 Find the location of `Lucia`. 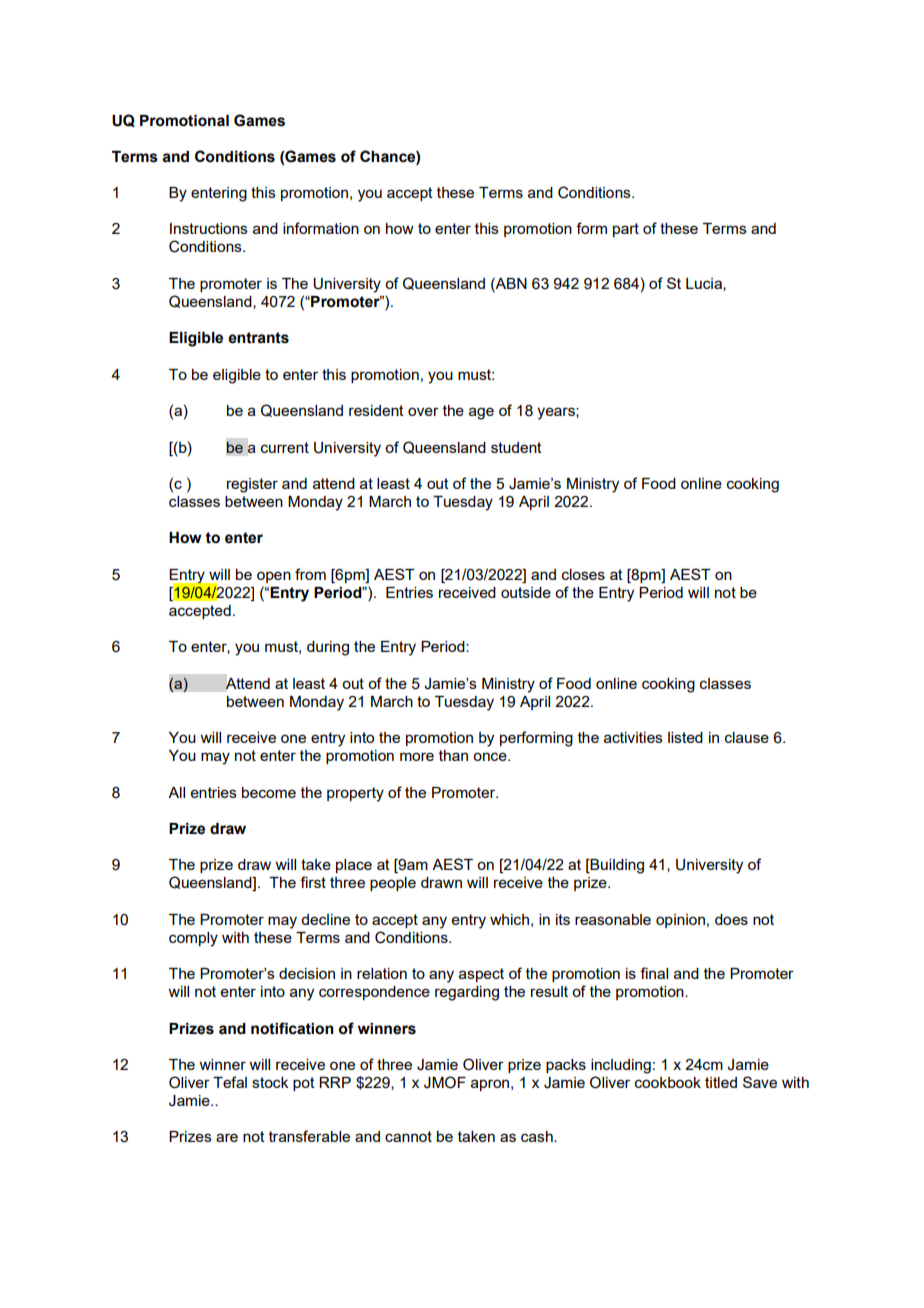

Lucia is located at coordinates (705, 284).
